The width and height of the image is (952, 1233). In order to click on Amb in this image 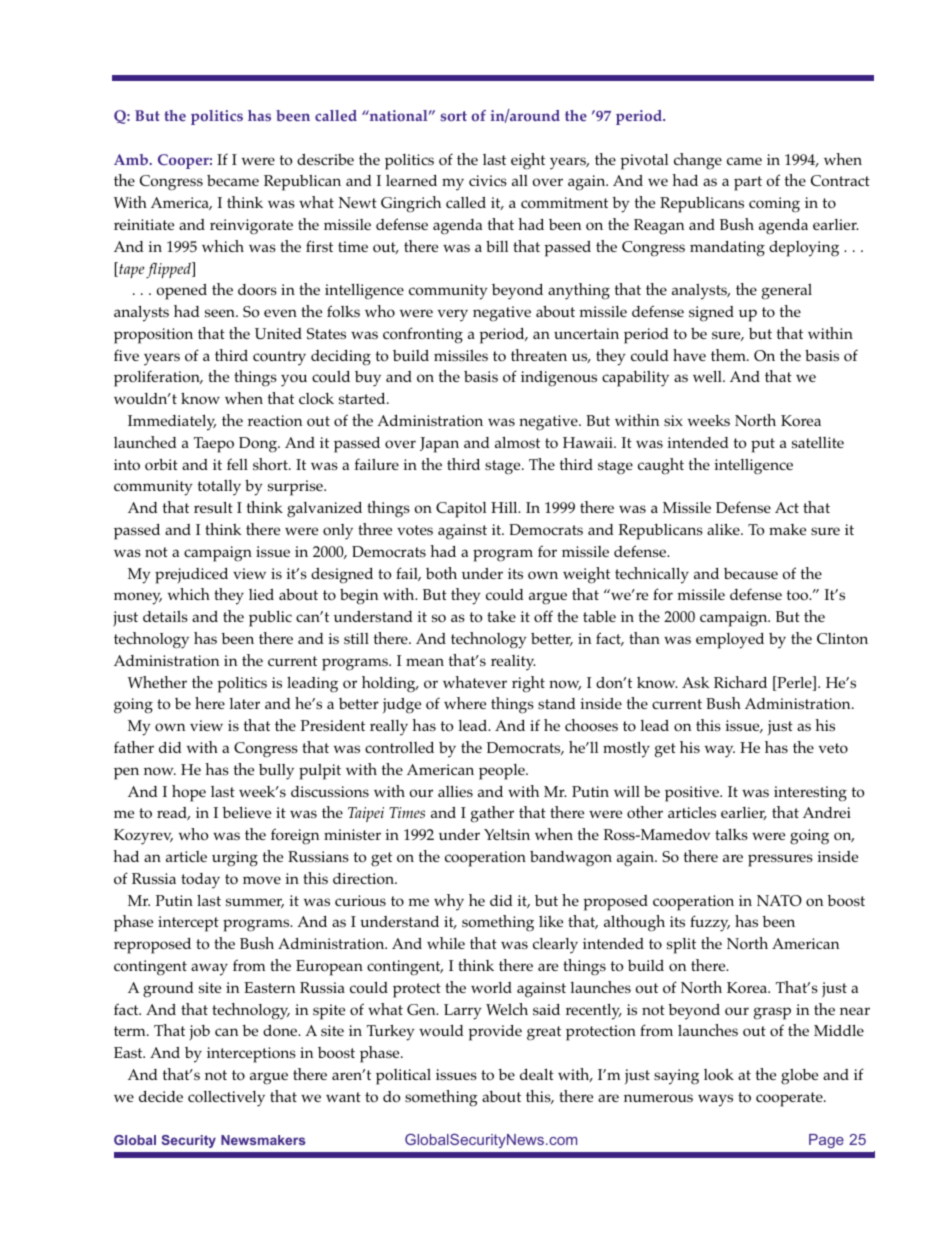, I will do `click(132, 159)`.
